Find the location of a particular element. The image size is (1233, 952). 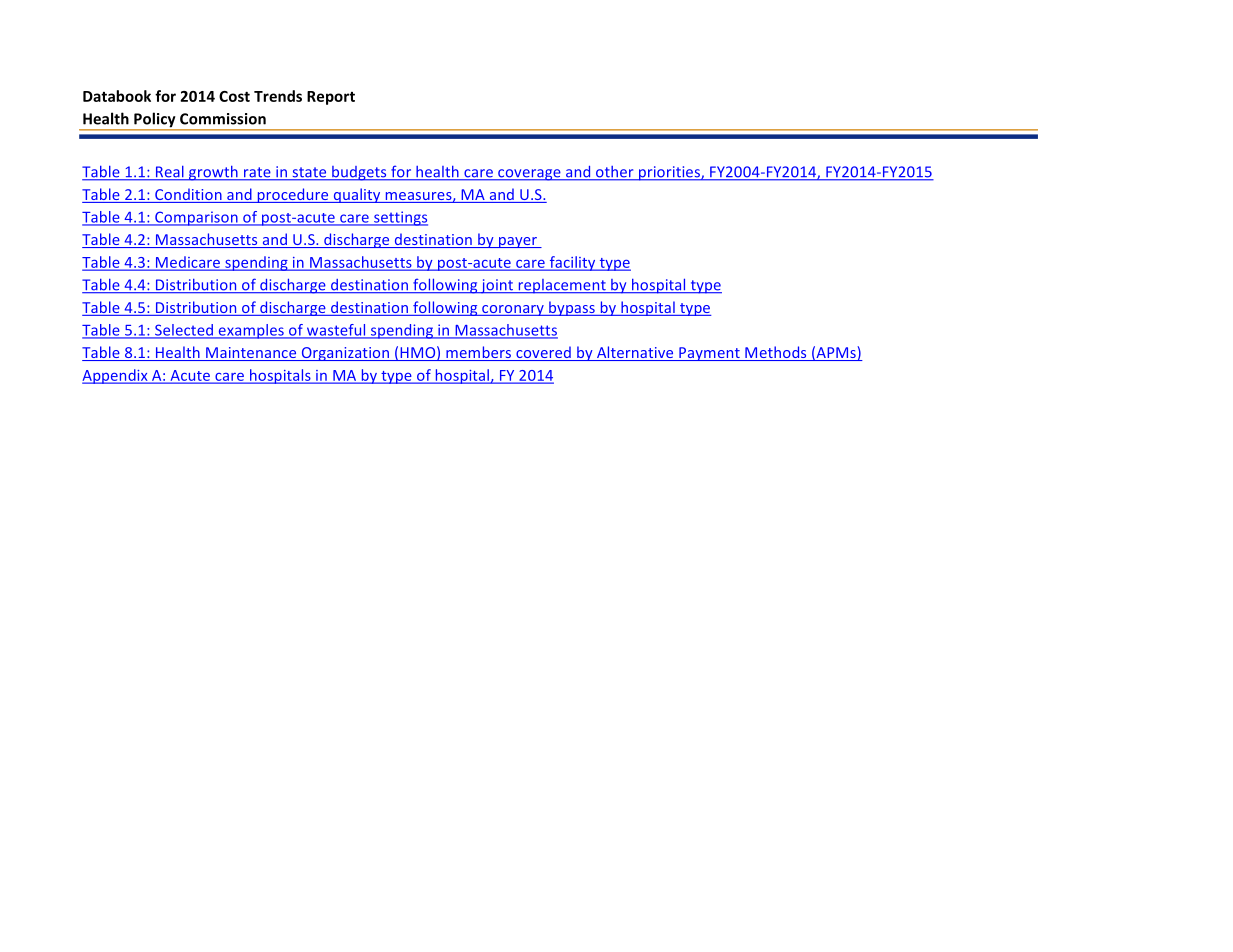

Maintenance is located at coordinates (251, 354).
